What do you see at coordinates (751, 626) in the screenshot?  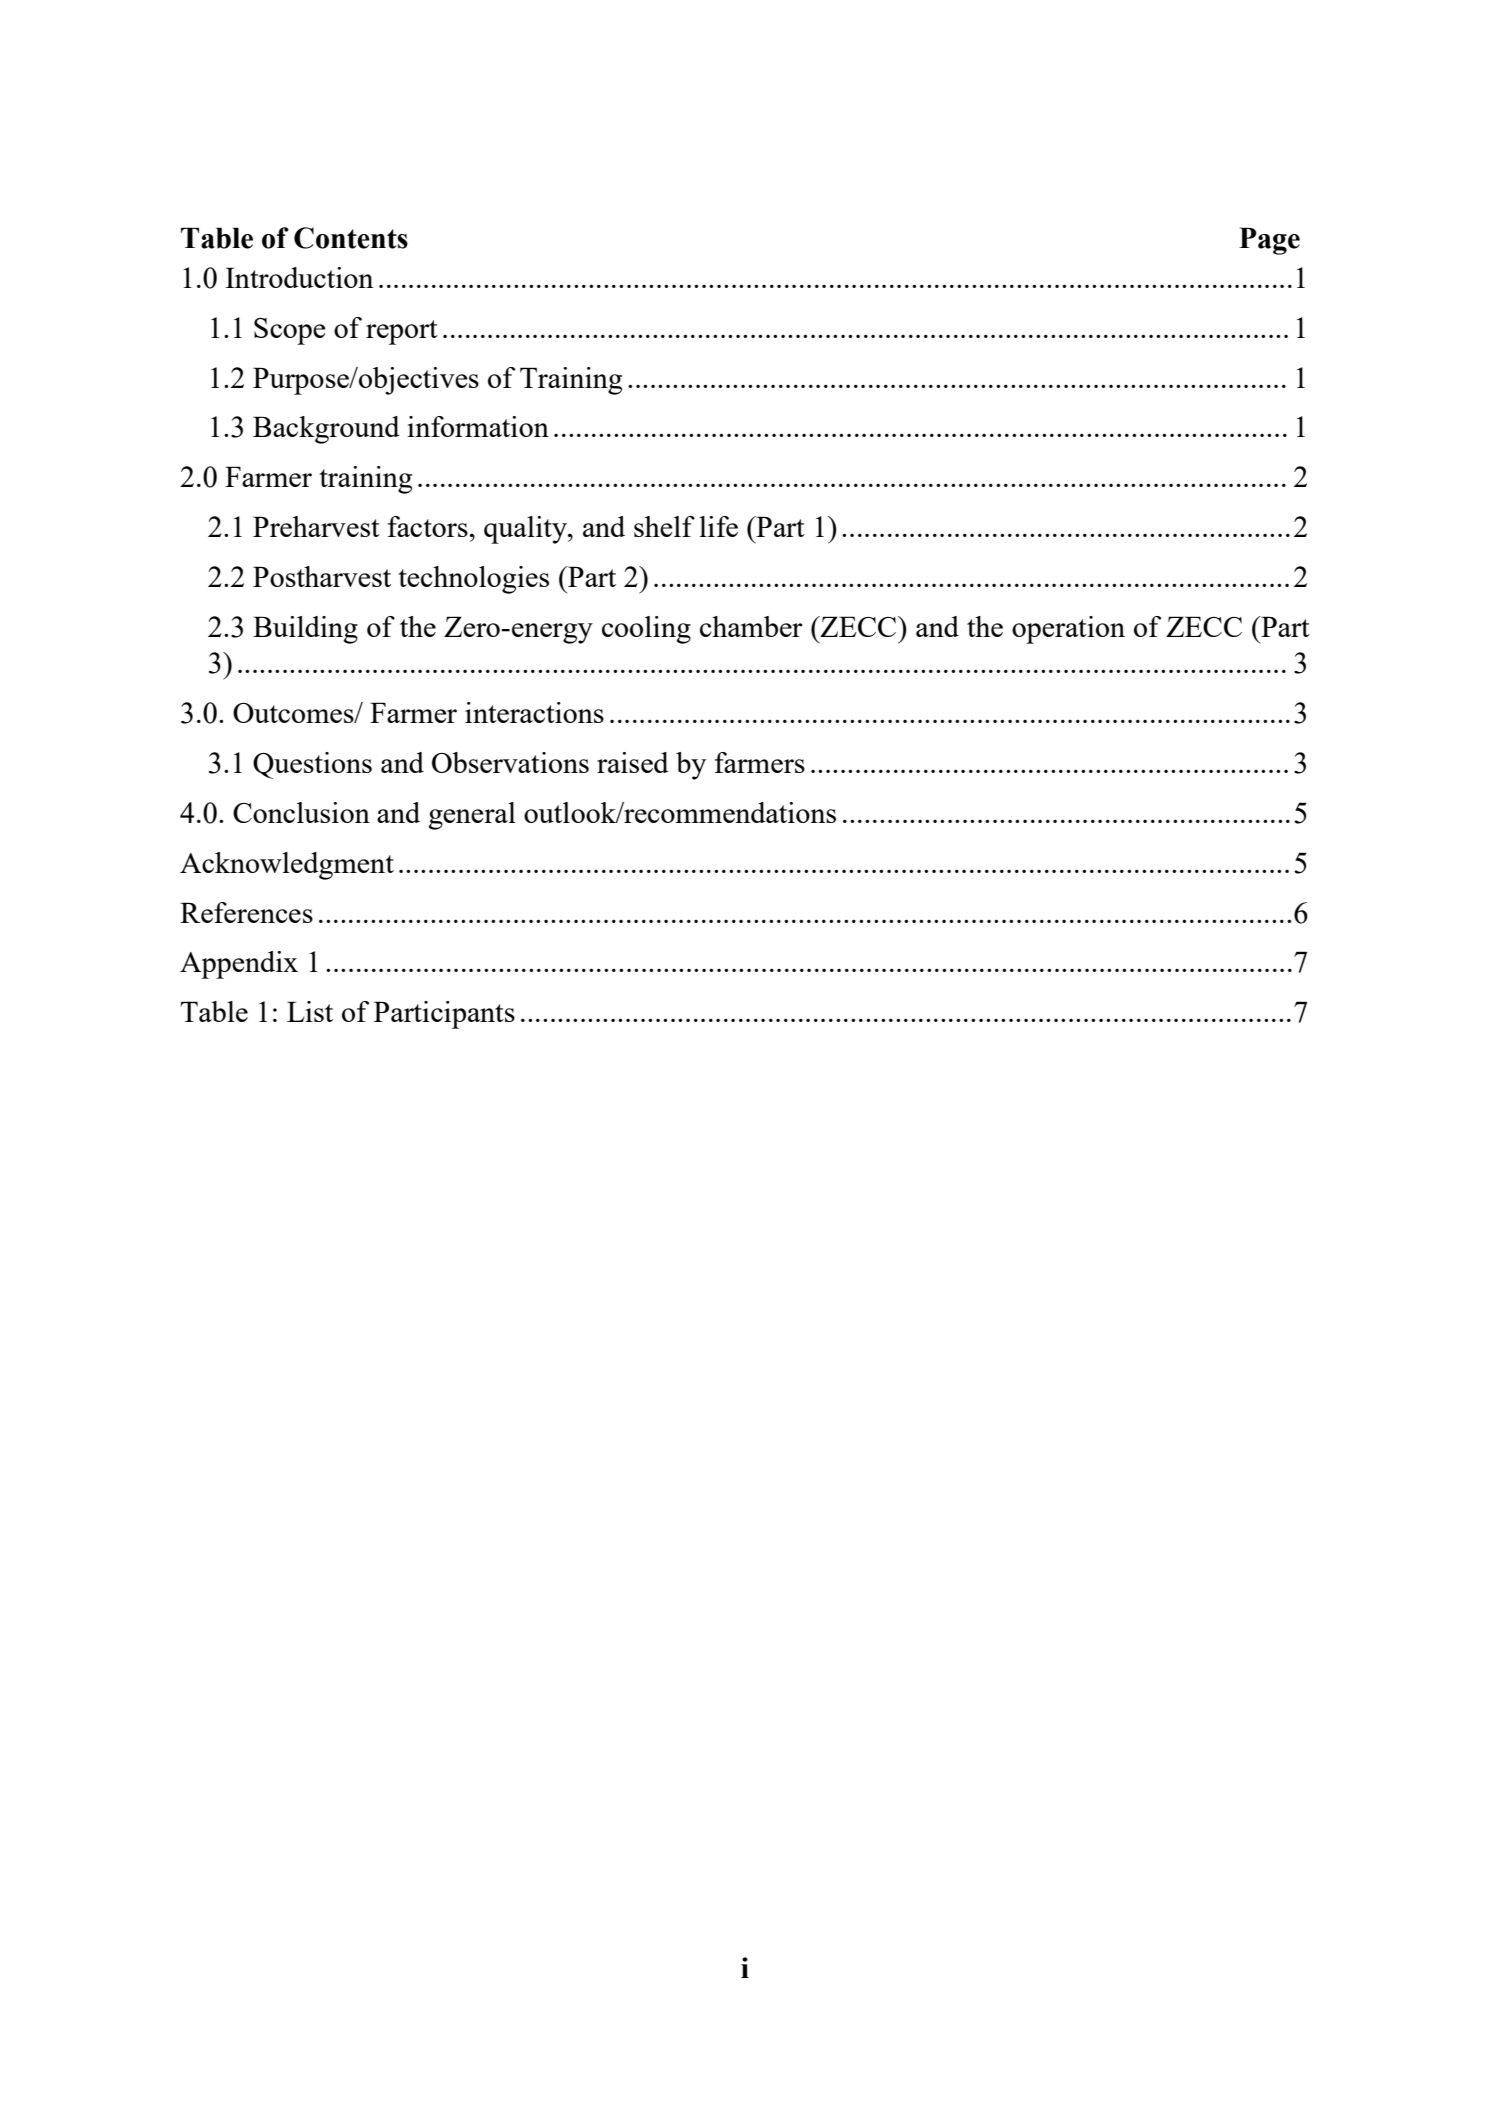 I see `chamber` at bounding box center [751, 626].
